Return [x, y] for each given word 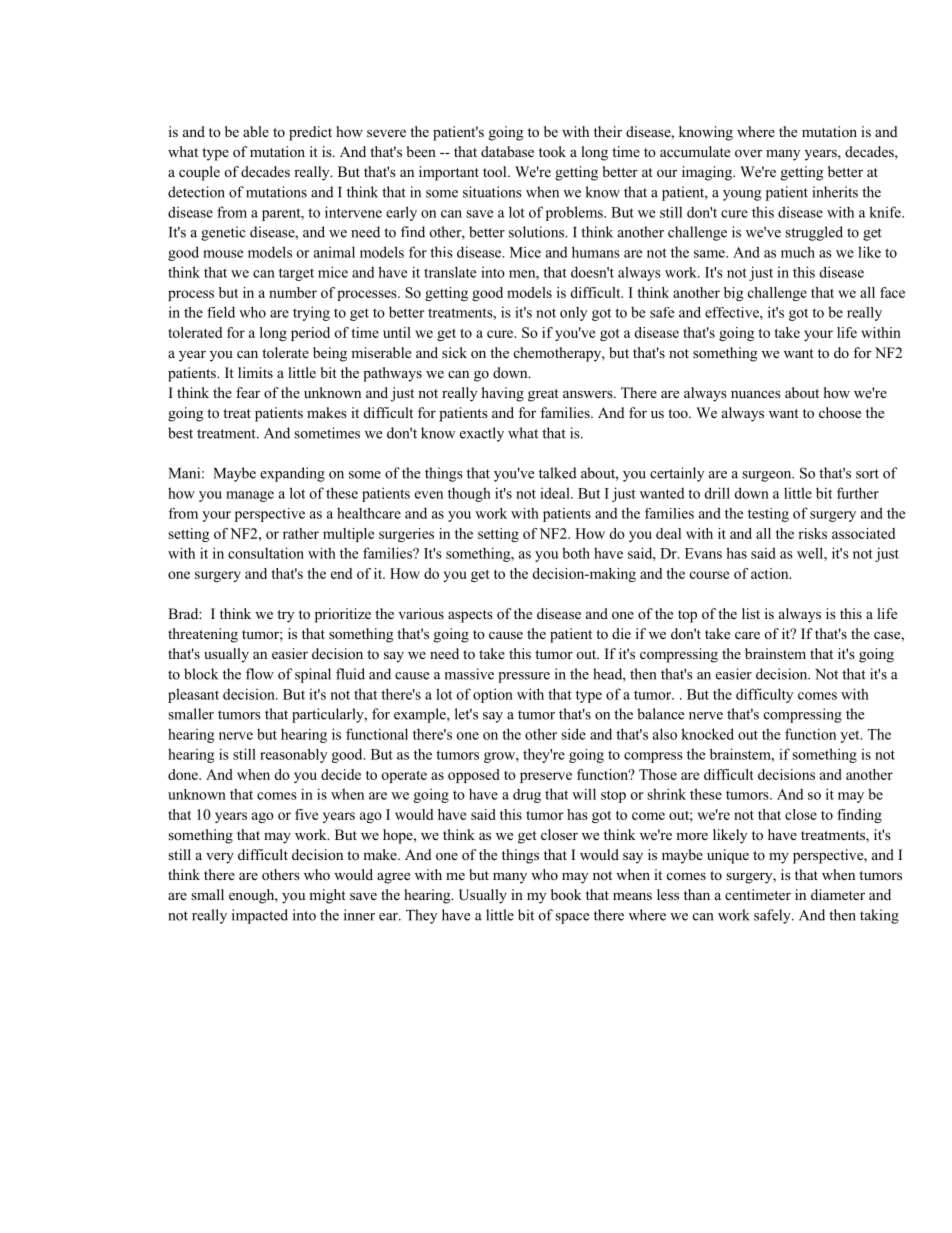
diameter [838, 894]
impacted [260, 916]
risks [812, 533]
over [749, 153]
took [552, 151]
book [566, 894]
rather [301, 533]
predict [310, 133]
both [576, 553]
